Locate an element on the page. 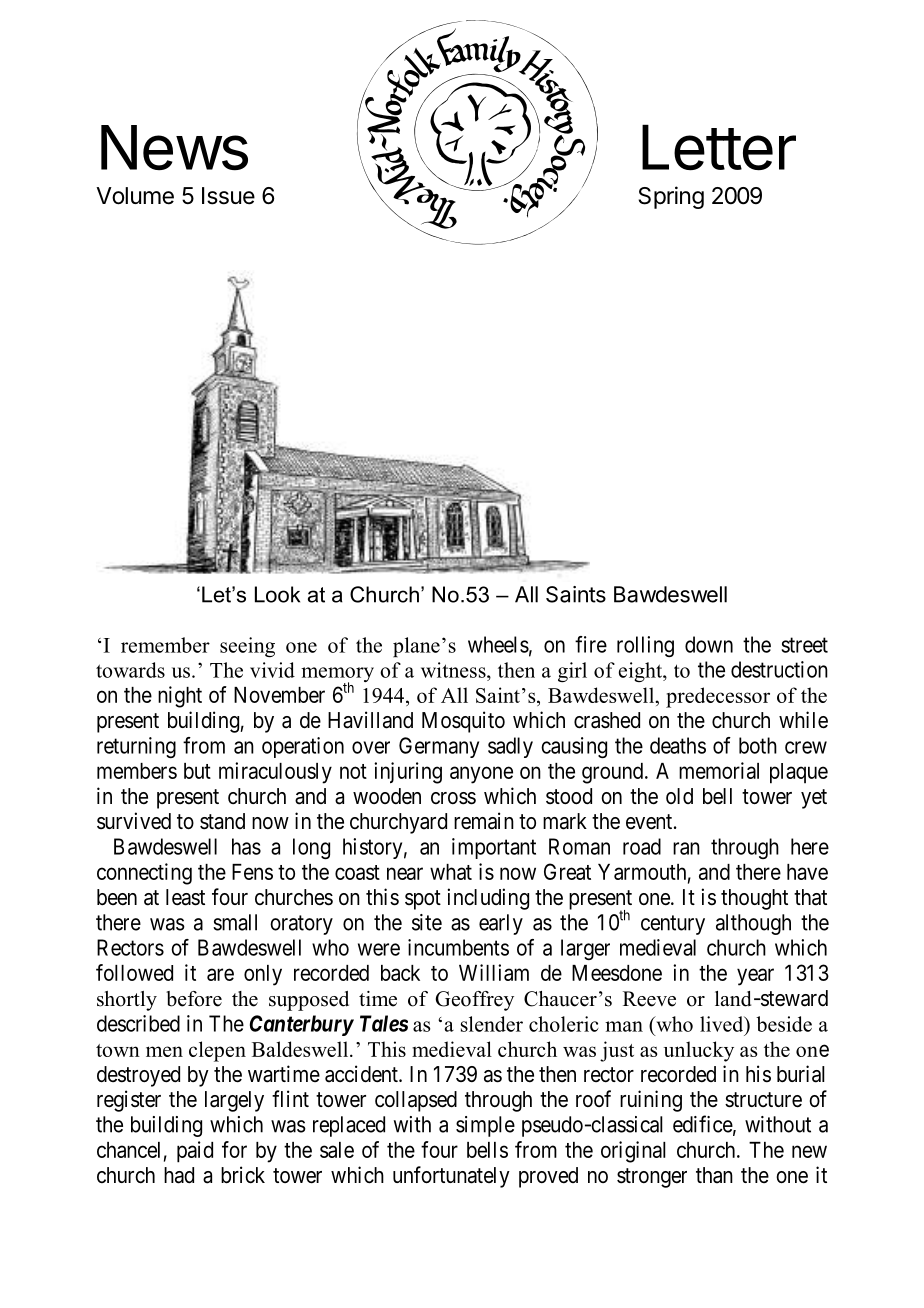  Issue is located at coordinates (228, 196).
